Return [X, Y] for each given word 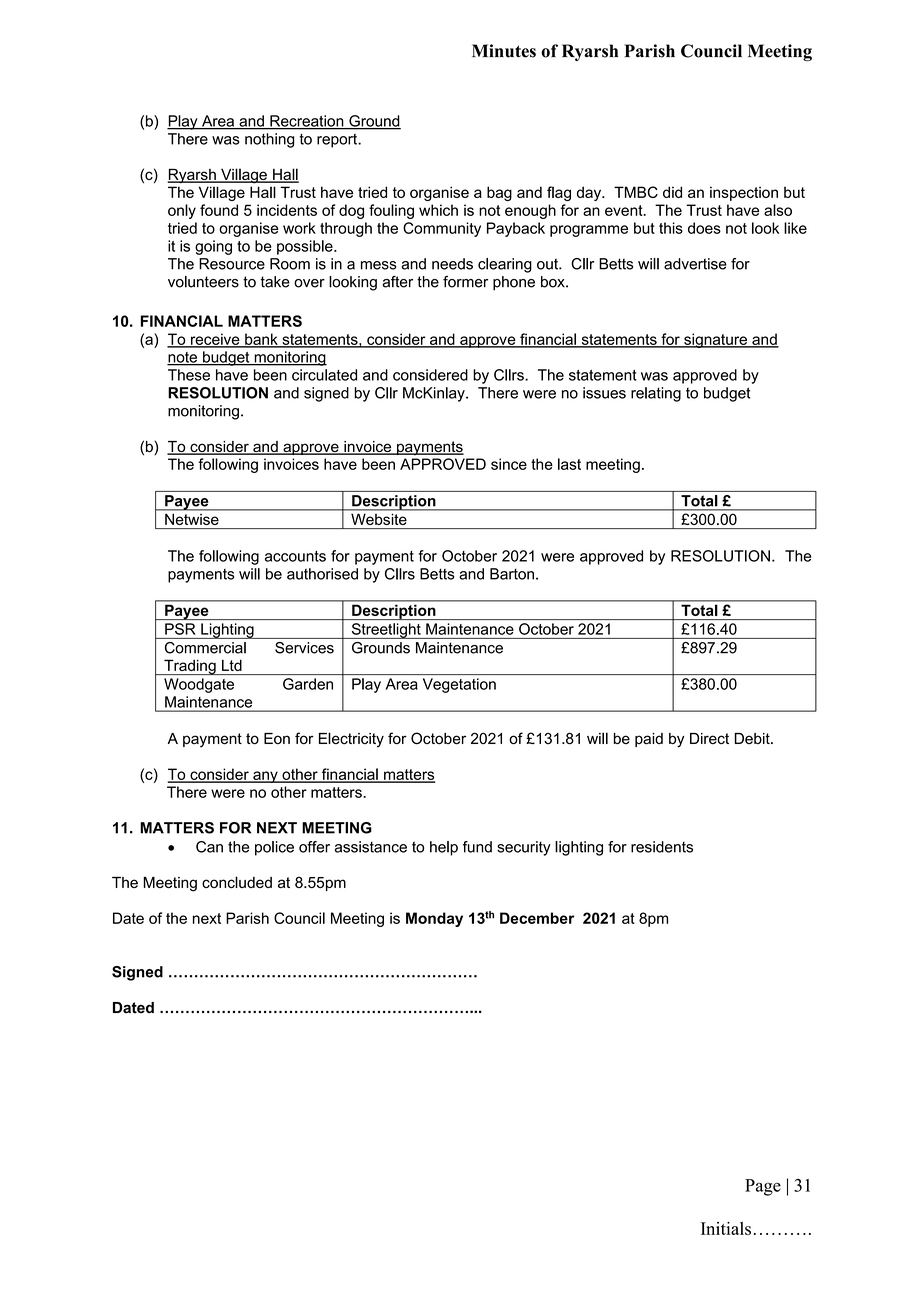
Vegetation [459, 685]
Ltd [232, 665]
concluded [237, 882]
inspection [744, 193]
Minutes [504, 51]
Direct [709, 739]
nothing [270, 140]
